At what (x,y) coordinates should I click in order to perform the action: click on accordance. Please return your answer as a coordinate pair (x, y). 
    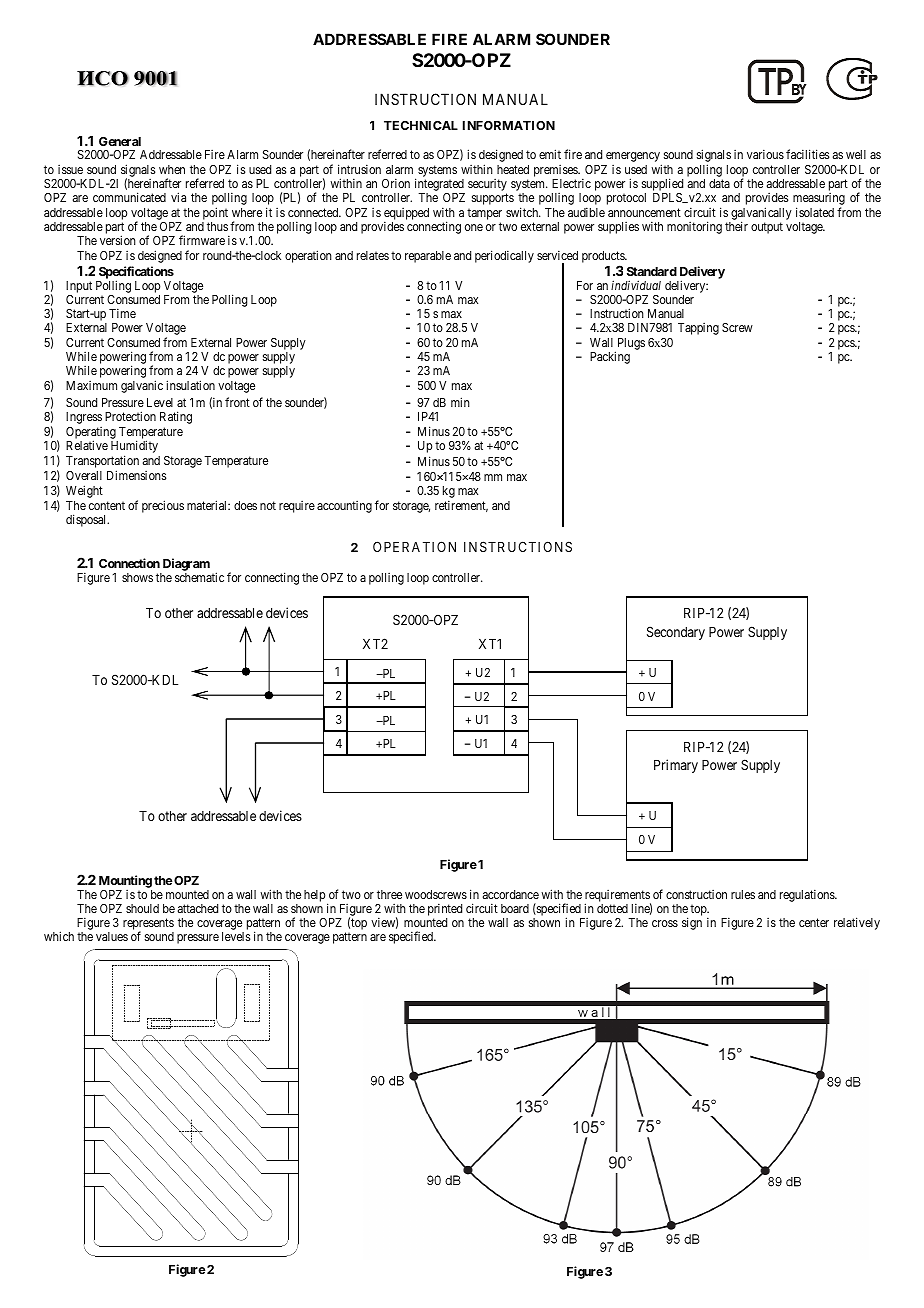
    Looking at the image, I should click on (511, 894).
